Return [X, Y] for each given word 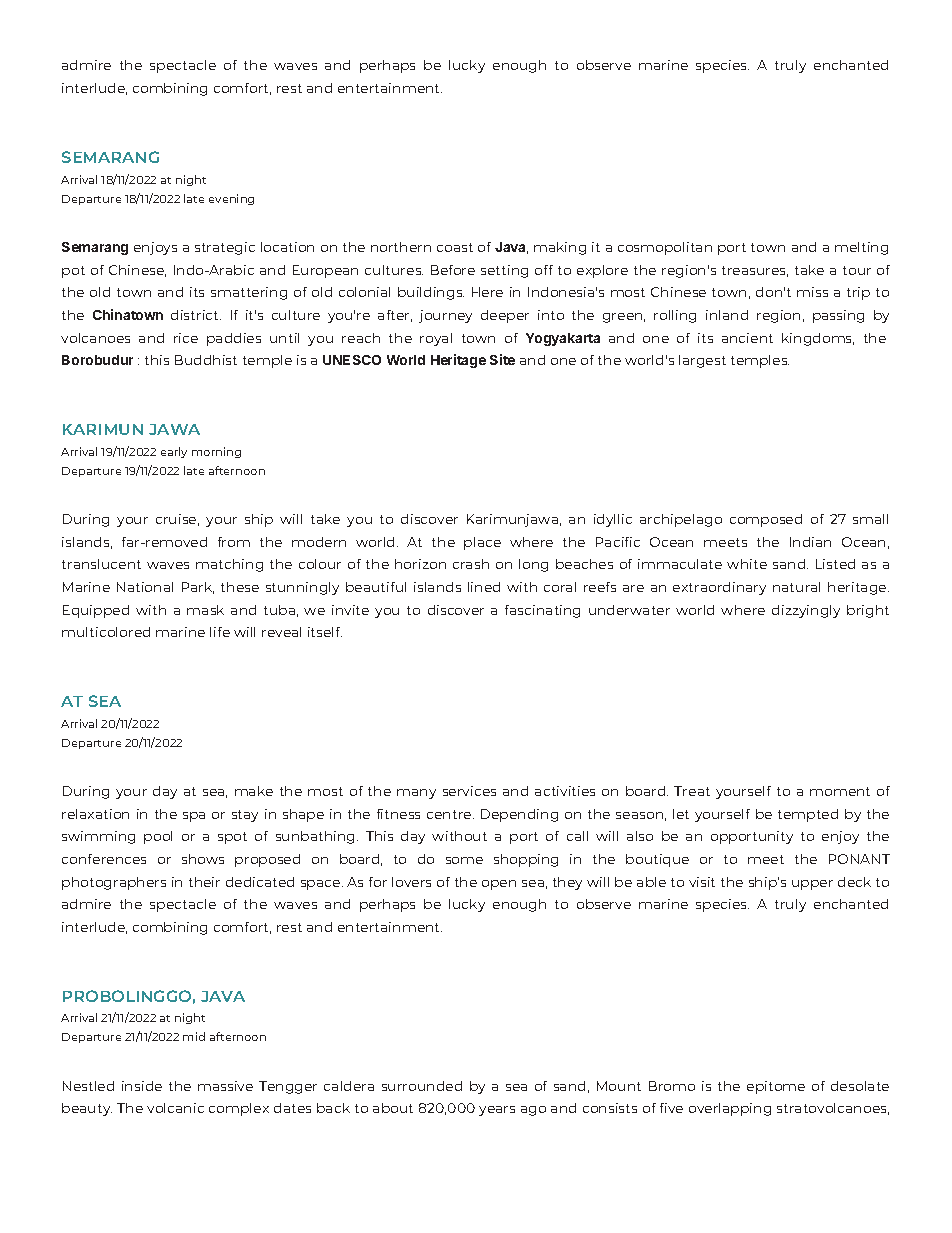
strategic [225, 248]
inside [142, 1086]
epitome [776, 1087]
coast [455, 247]
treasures [755, 271]
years [497, 1111]
